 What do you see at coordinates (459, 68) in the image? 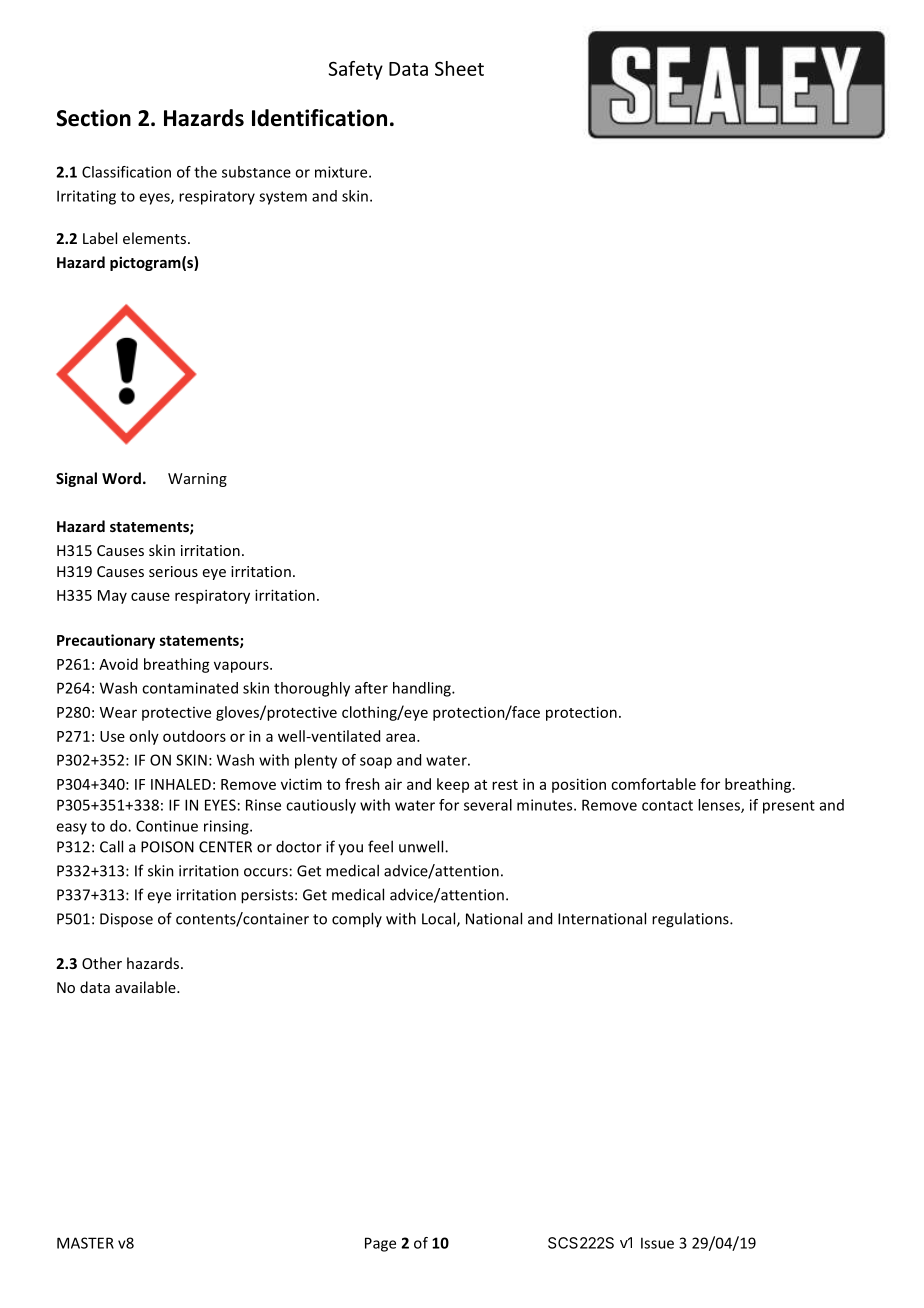
I see `Sheet` at bounding box center [459, 68].
